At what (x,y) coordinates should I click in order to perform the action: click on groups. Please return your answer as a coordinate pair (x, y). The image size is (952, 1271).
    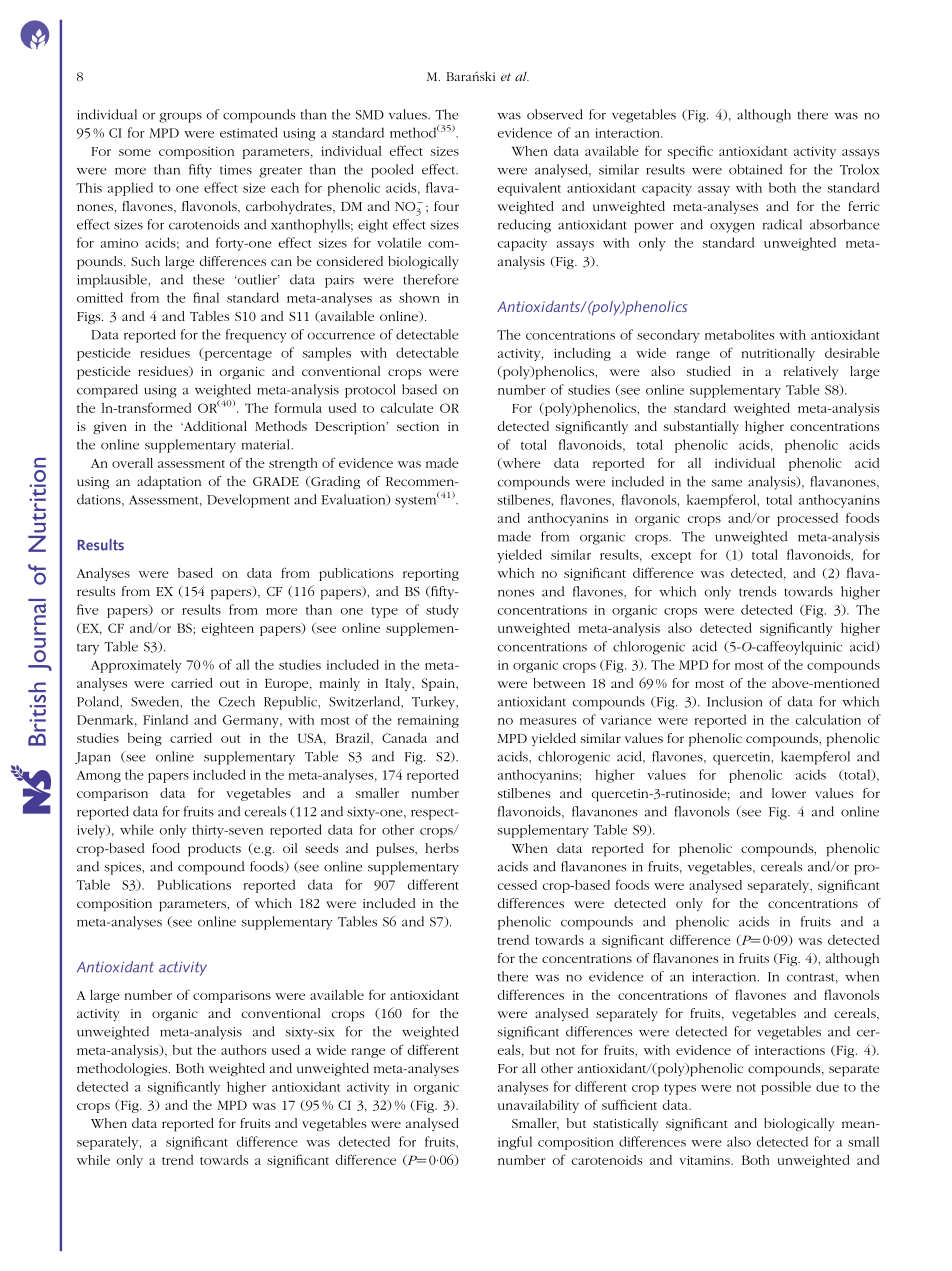
    Looking at the image, I should click on (180, 117).
